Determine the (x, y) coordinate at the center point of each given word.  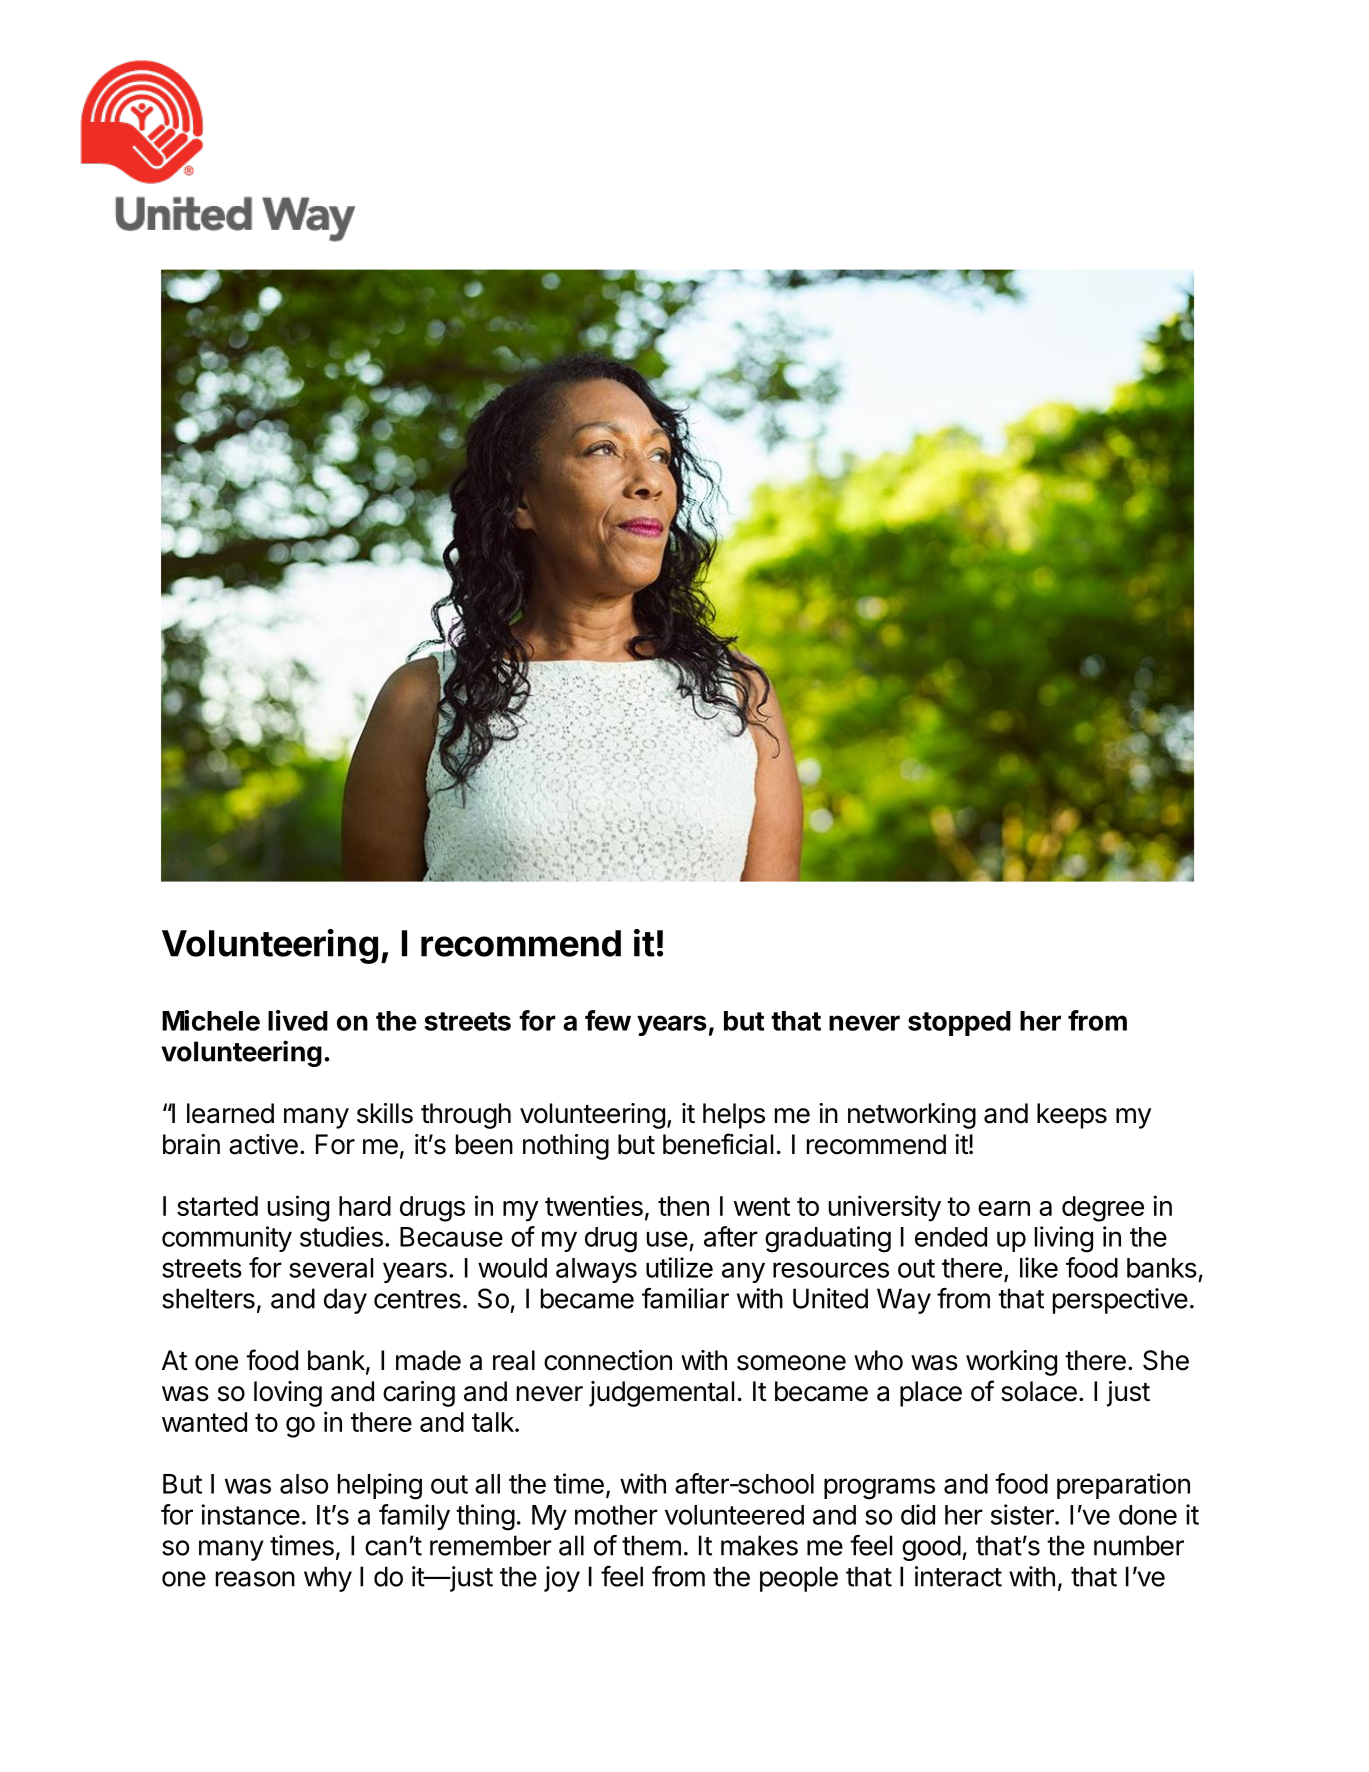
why (328, 1579)
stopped (959, 1023)
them (651, 1545)
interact (958, 1576)
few (608, 1020)
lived (298, 1020)
